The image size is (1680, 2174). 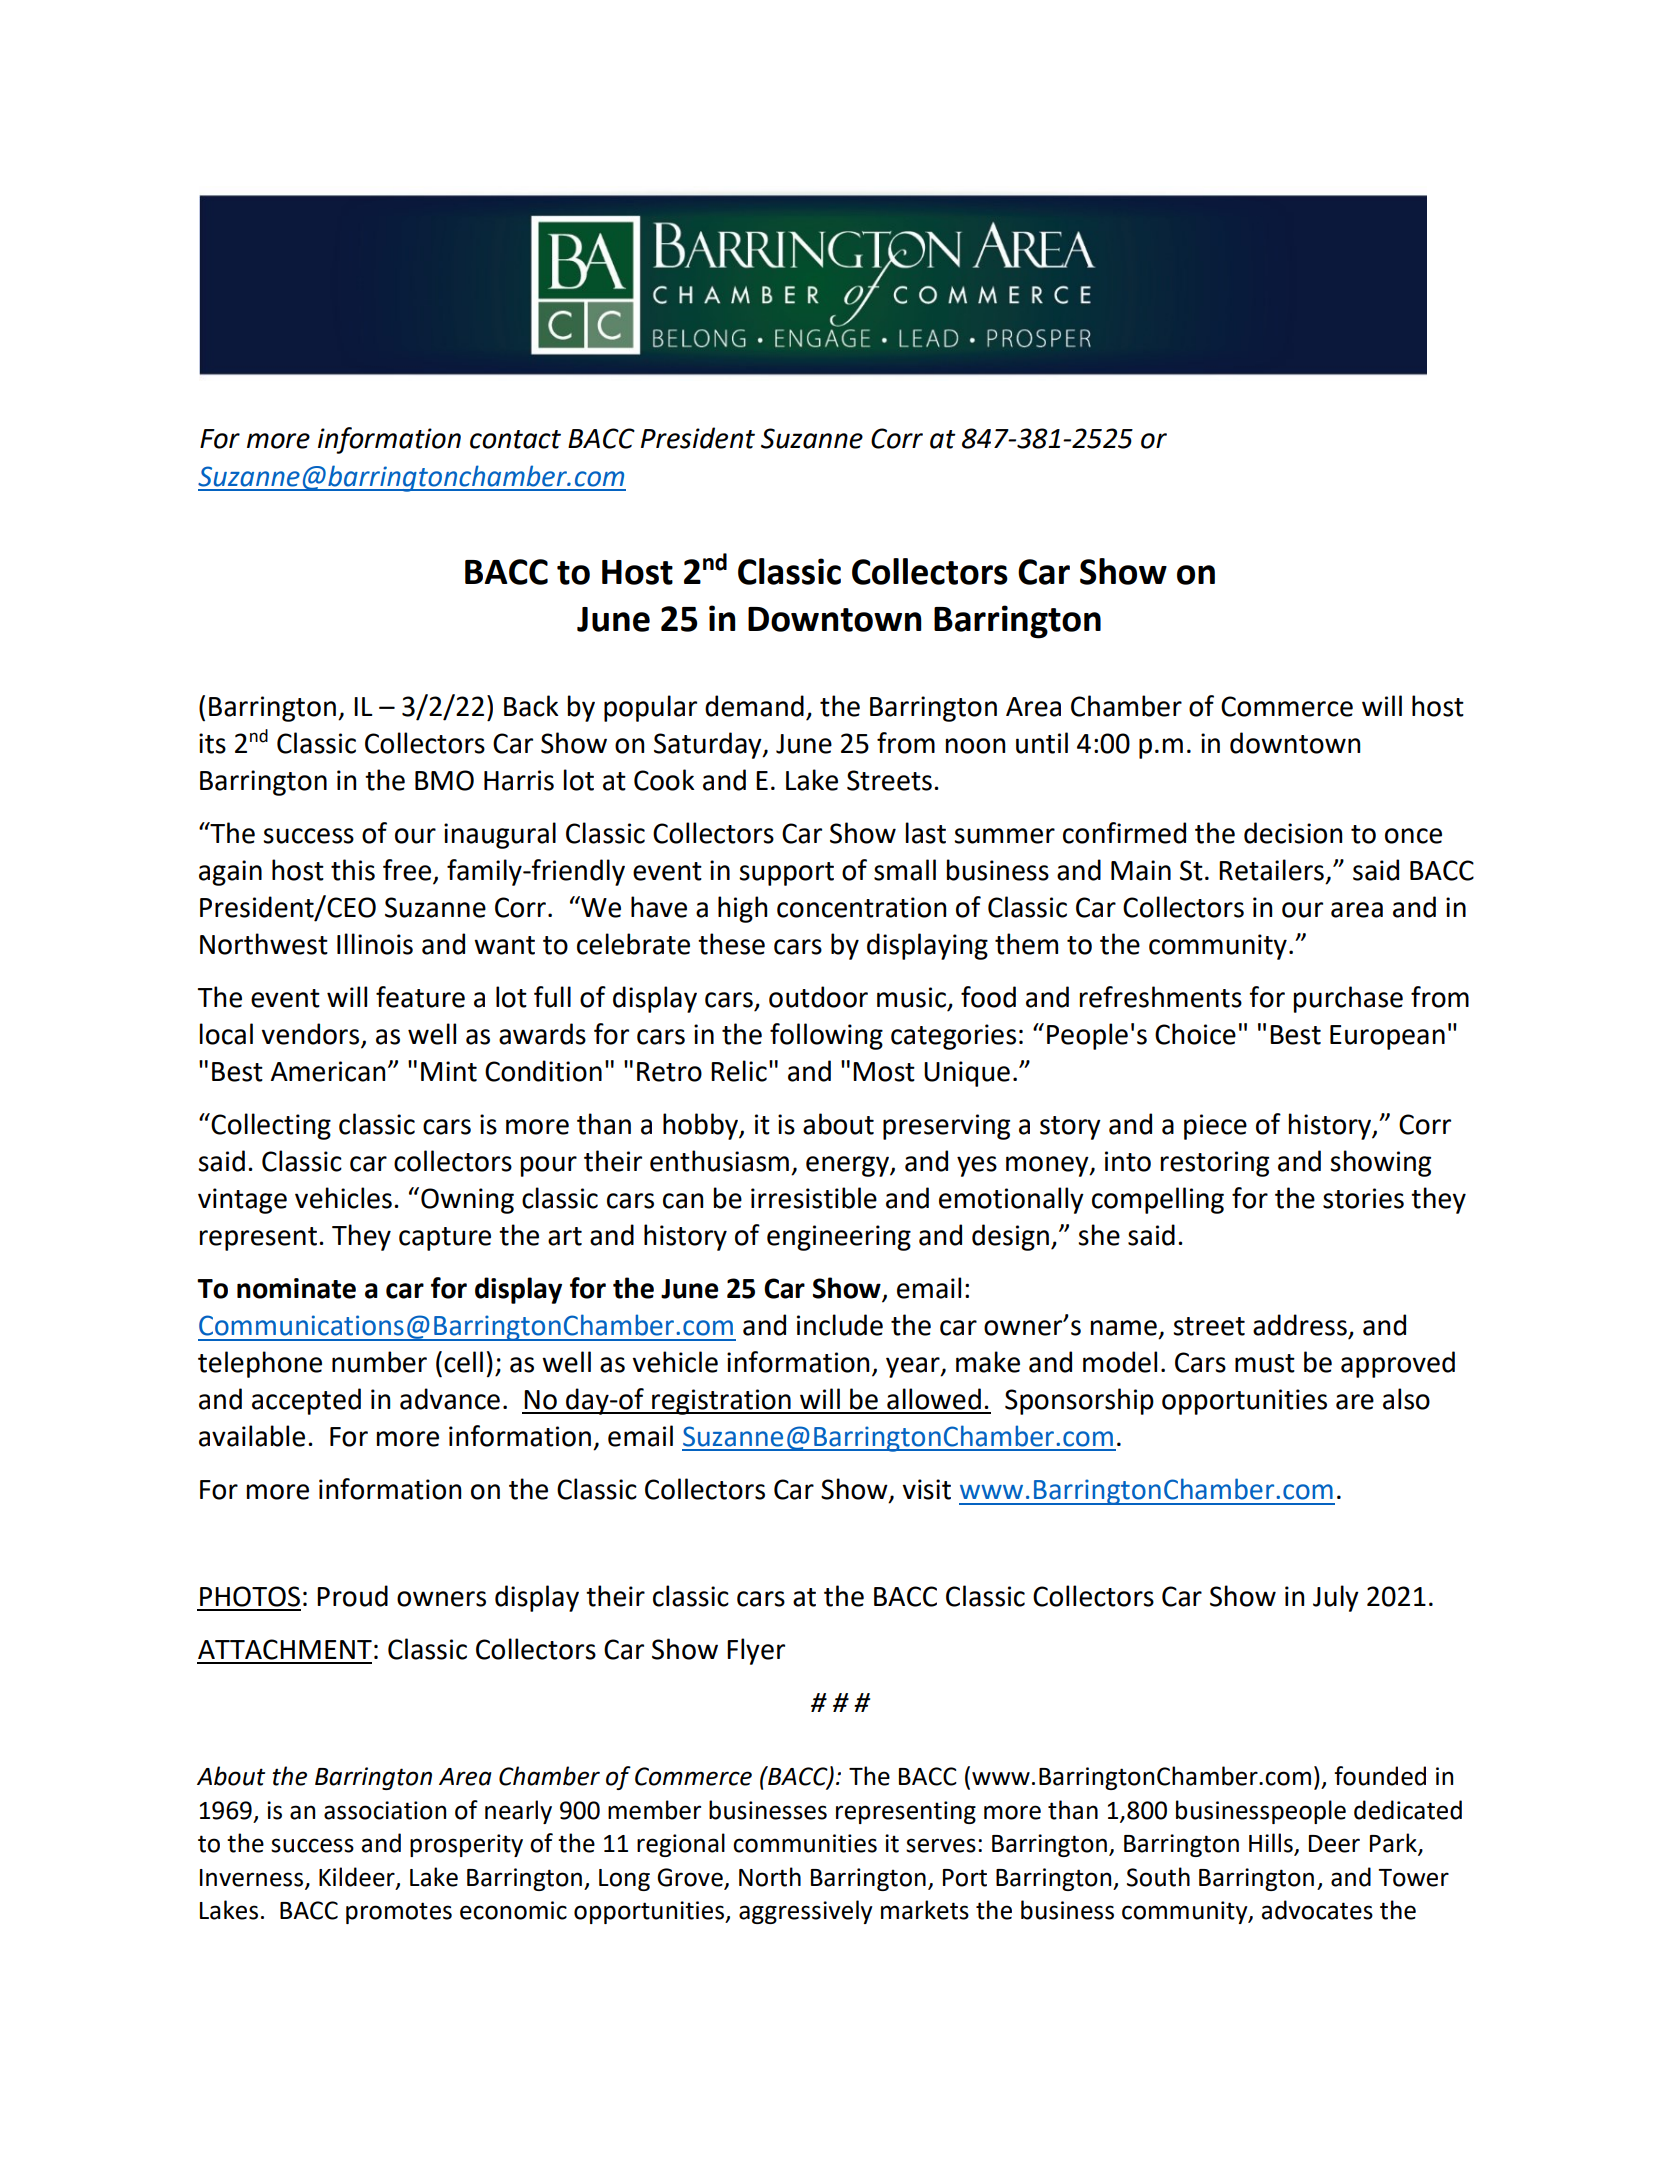 What do you see at coordinates (754, 706) in the screenshot?
I see `demand` at bounding box center [754, 706].
